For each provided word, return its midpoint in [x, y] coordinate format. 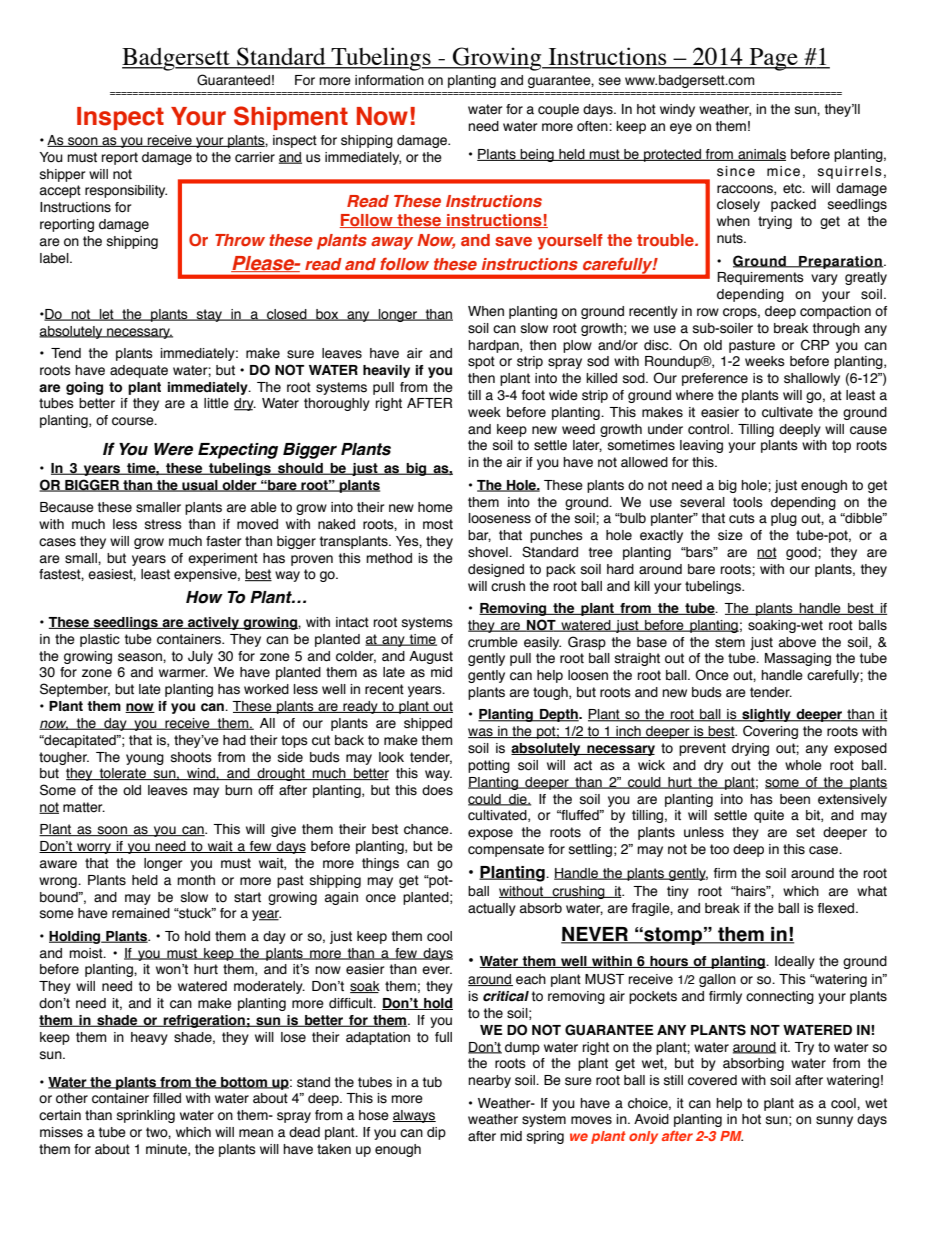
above [797, 642]
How [204, 597]
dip [436, 1133]
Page [773, 59]
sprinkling [146, 1116]
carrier [255, 157]
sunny [834, 1121]
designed [496, 570]
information [389, 80]
